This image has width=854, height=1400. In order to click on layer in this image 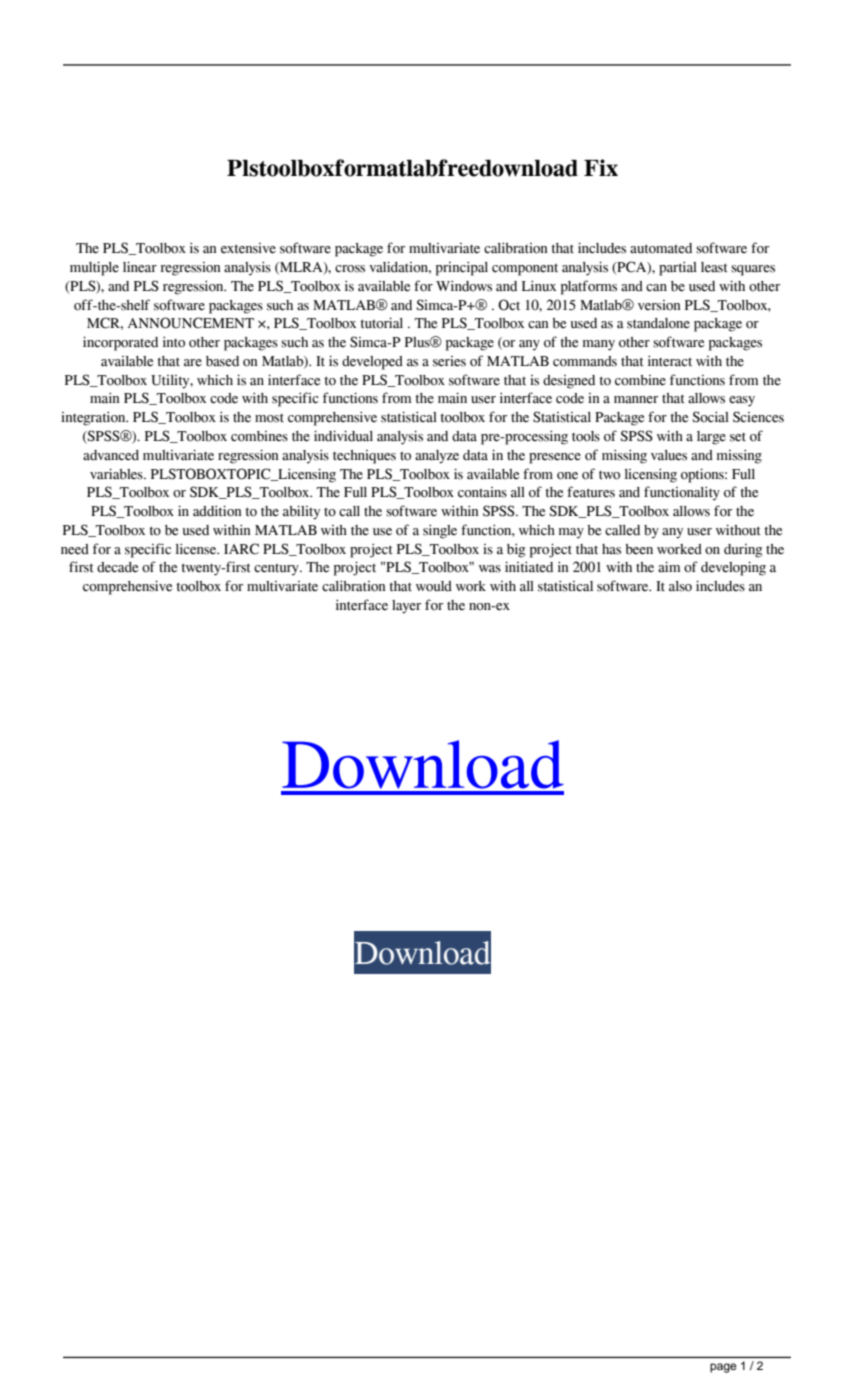, I will do `click(406, 607)`.
